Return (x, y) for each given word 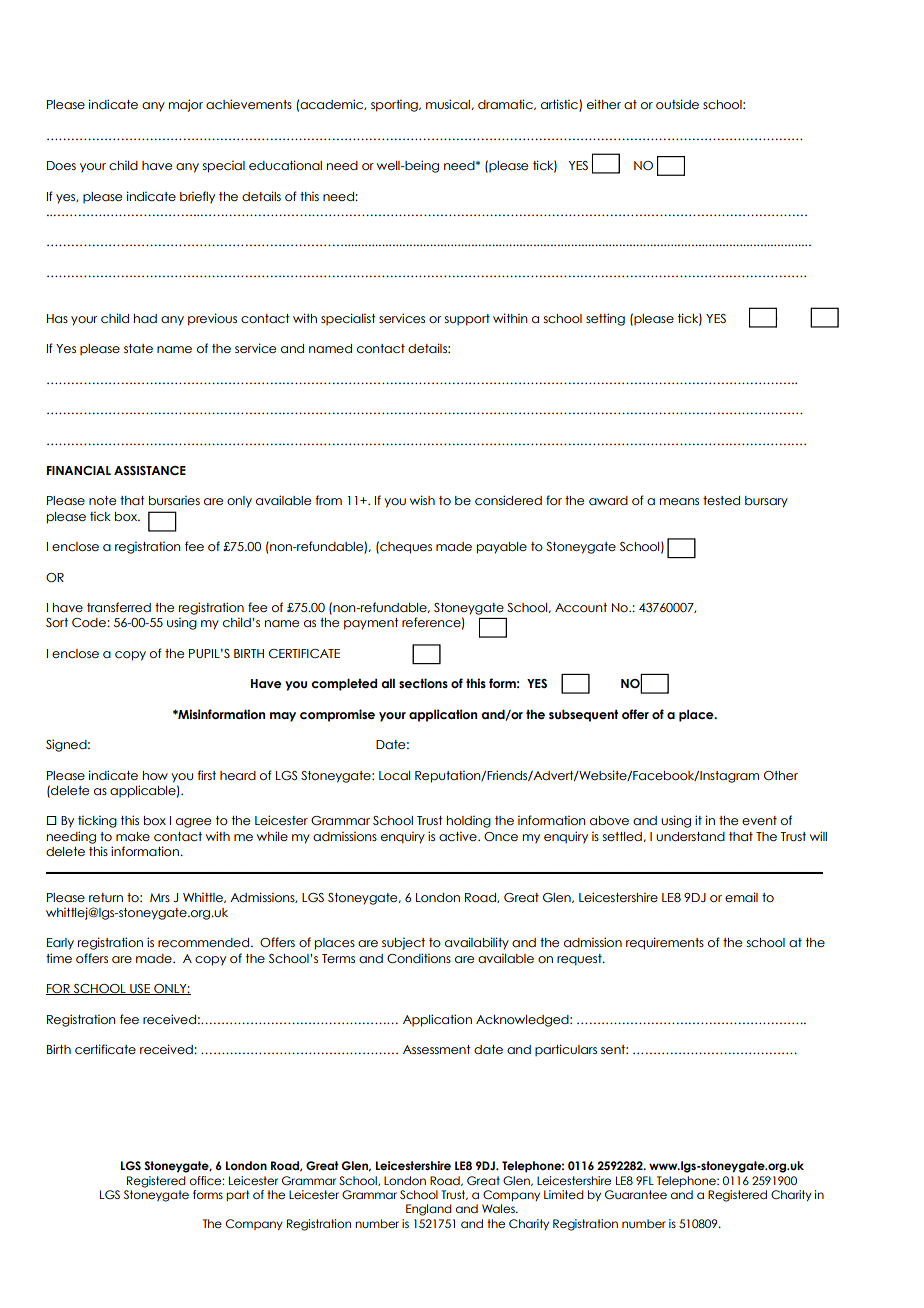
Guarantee (636, 1194)
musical (448, 104)
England (429, 1210)
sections (423, 683)
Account (581, 607)
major (186, 105)
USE (140, 989)
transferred (119, 607)
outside (677, 104)
